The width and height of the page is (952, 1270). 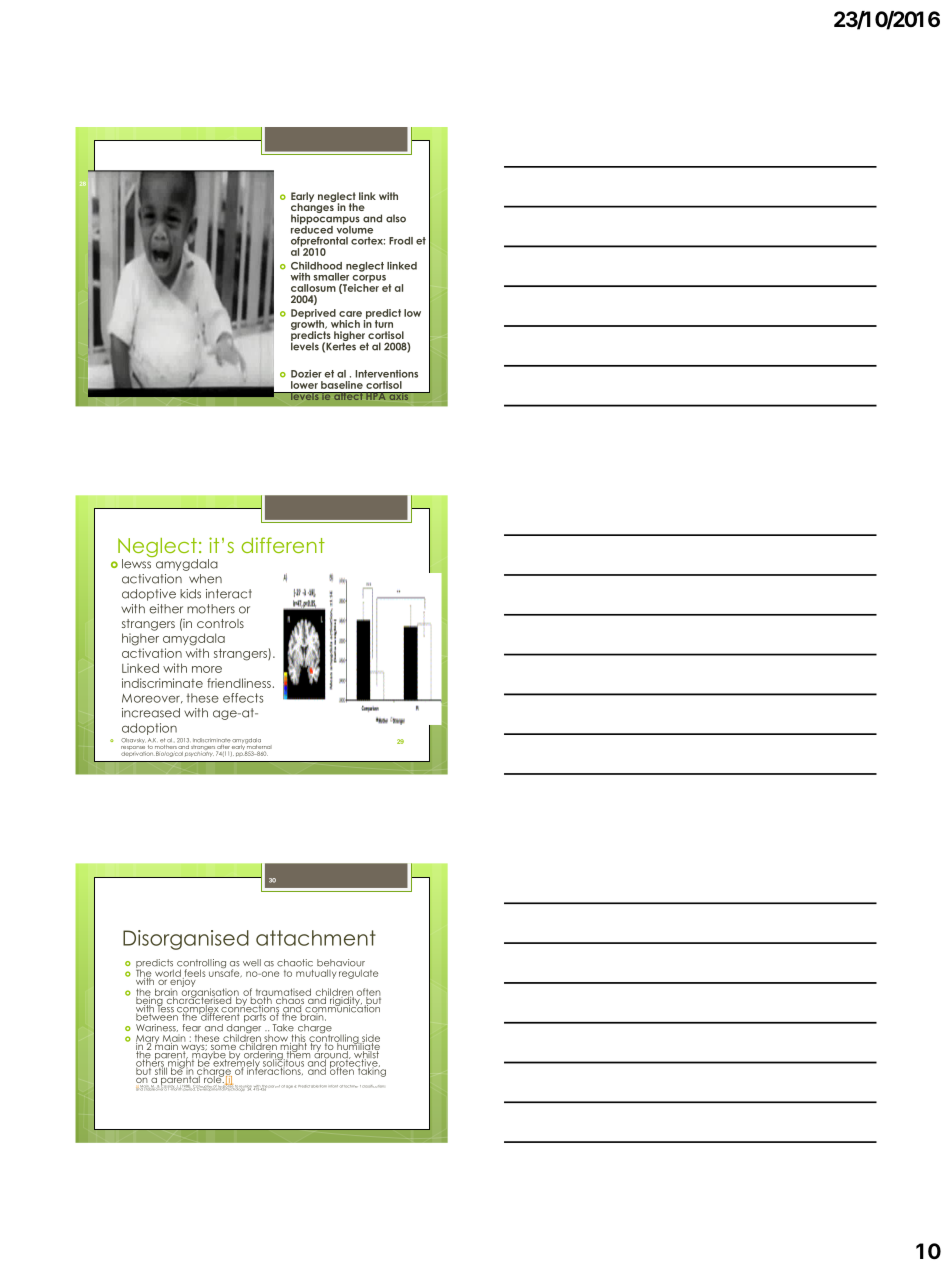 What do you see at coordinates (239, 683) in the page?
I see `friendliness` at bounding box center [239, 683].
